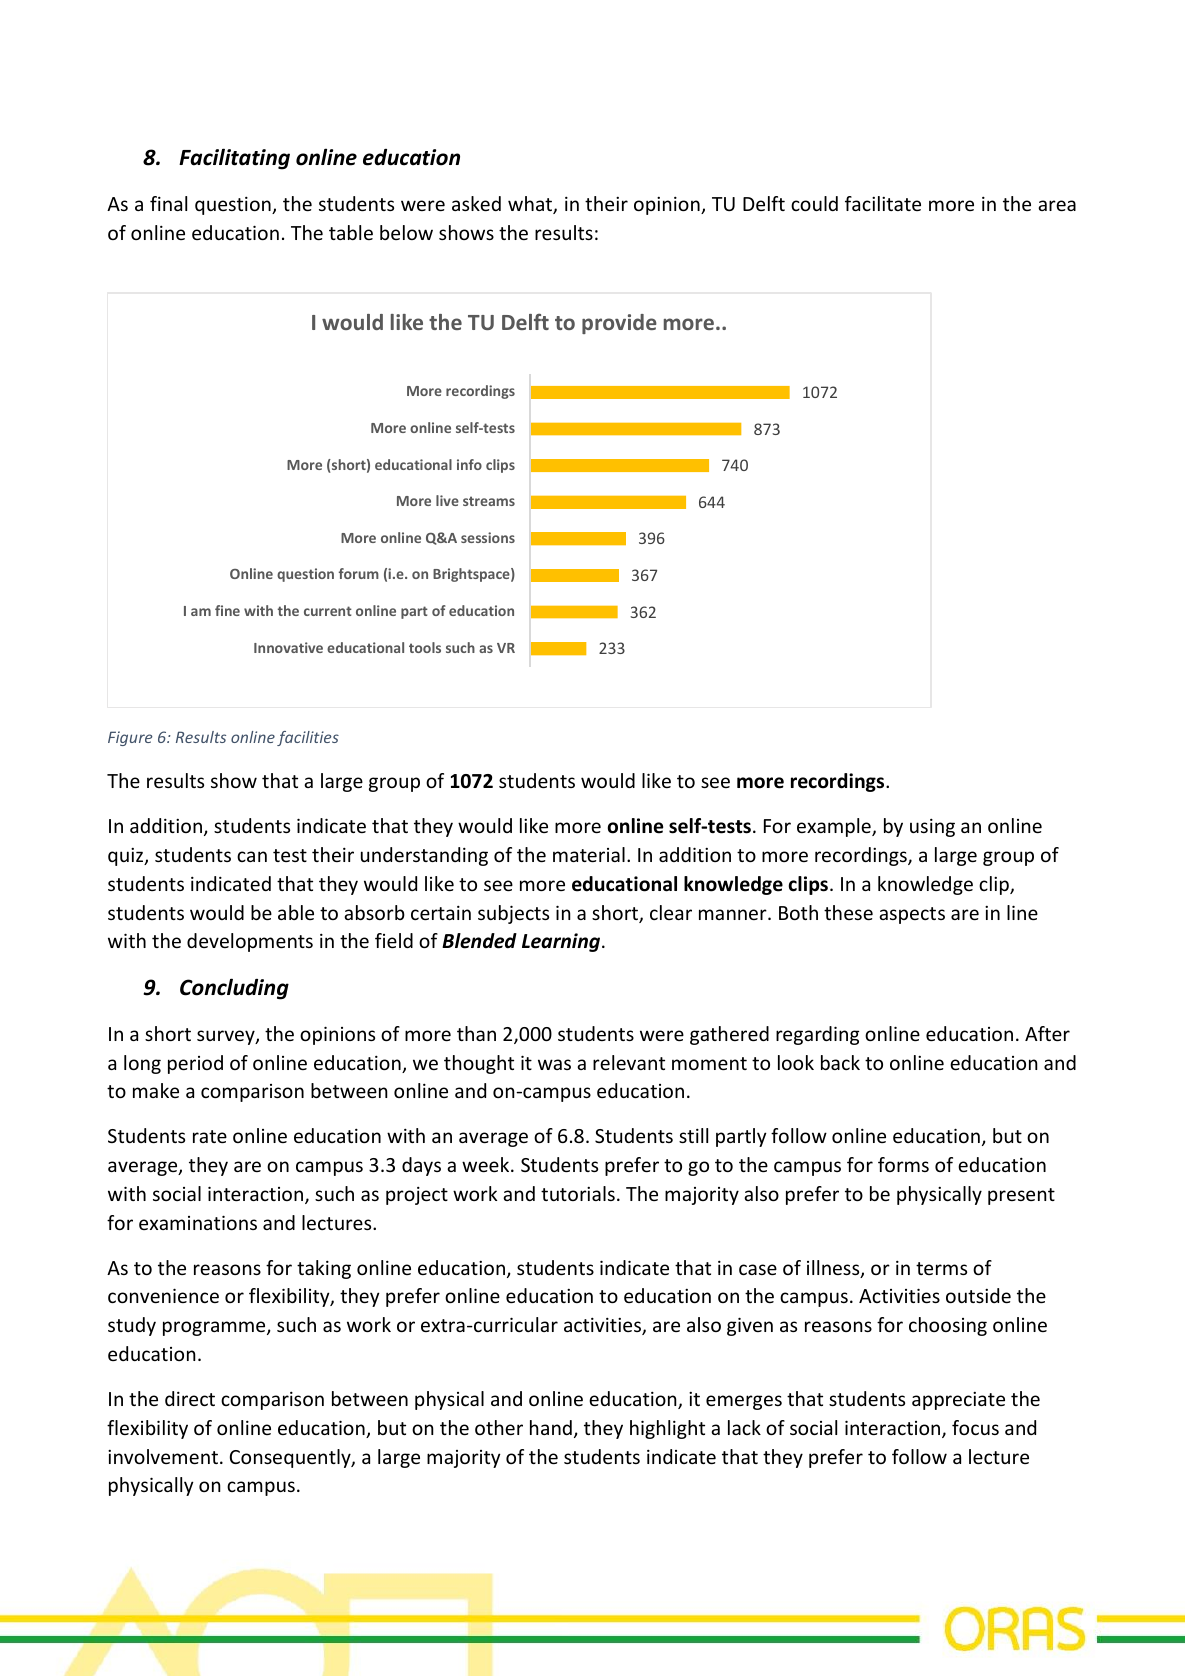  What do you see at coordinates (227, 610) in the screenshot?
I see `fine` at bounding box center [227, 610].
